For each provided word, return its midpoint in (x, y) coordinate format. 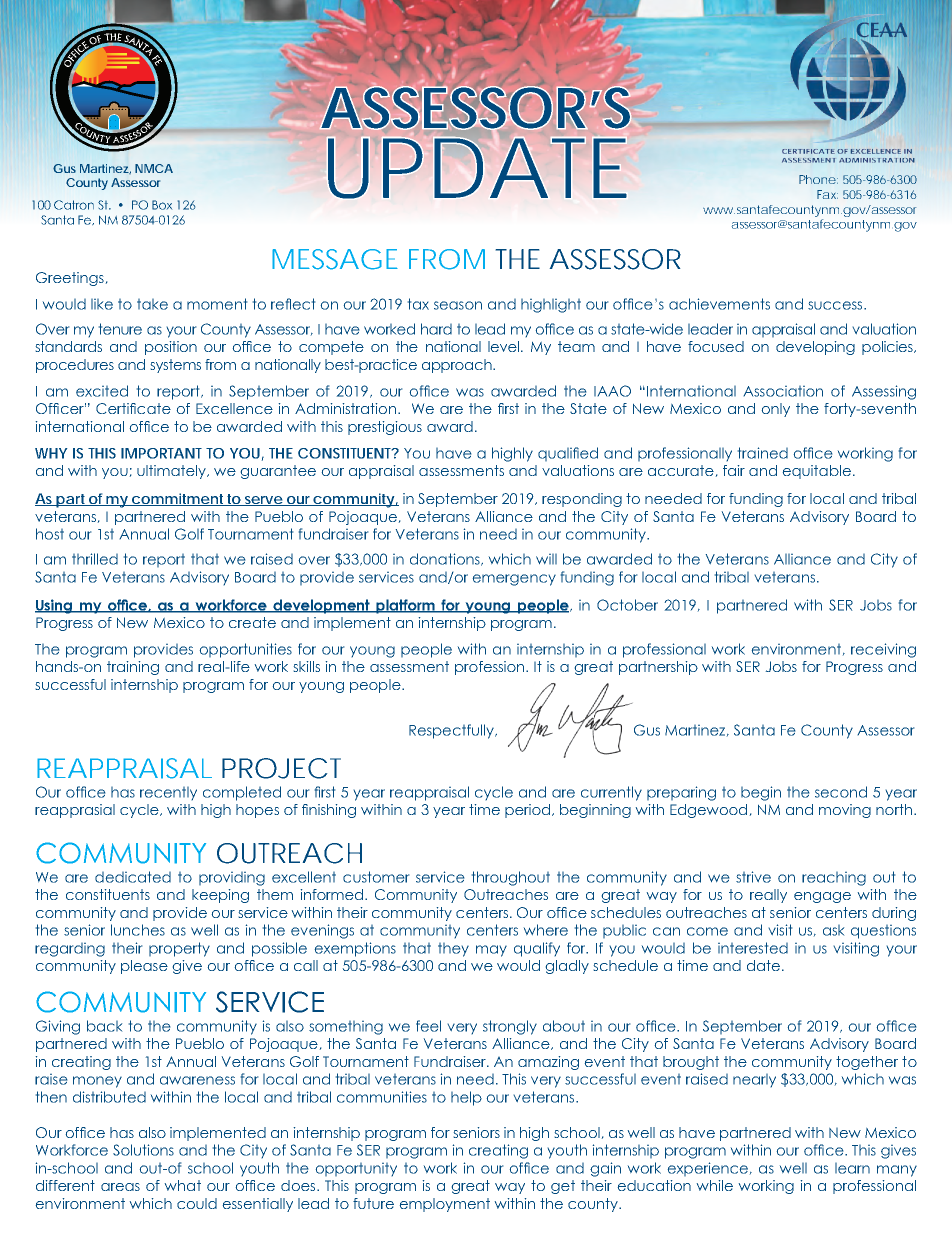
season (458, 305)
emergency (514, 580)
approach (458, 366)
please (144, 967)
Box (162, 205)
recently (168, 793)
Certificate (133, 408)
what (183, 1185)
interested (753, 948)
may (491, 951)
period (529, 811)
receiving (883, 650)
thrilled (95, 559)
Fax (827, 194)
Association (783, 391)
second (841, 792)
